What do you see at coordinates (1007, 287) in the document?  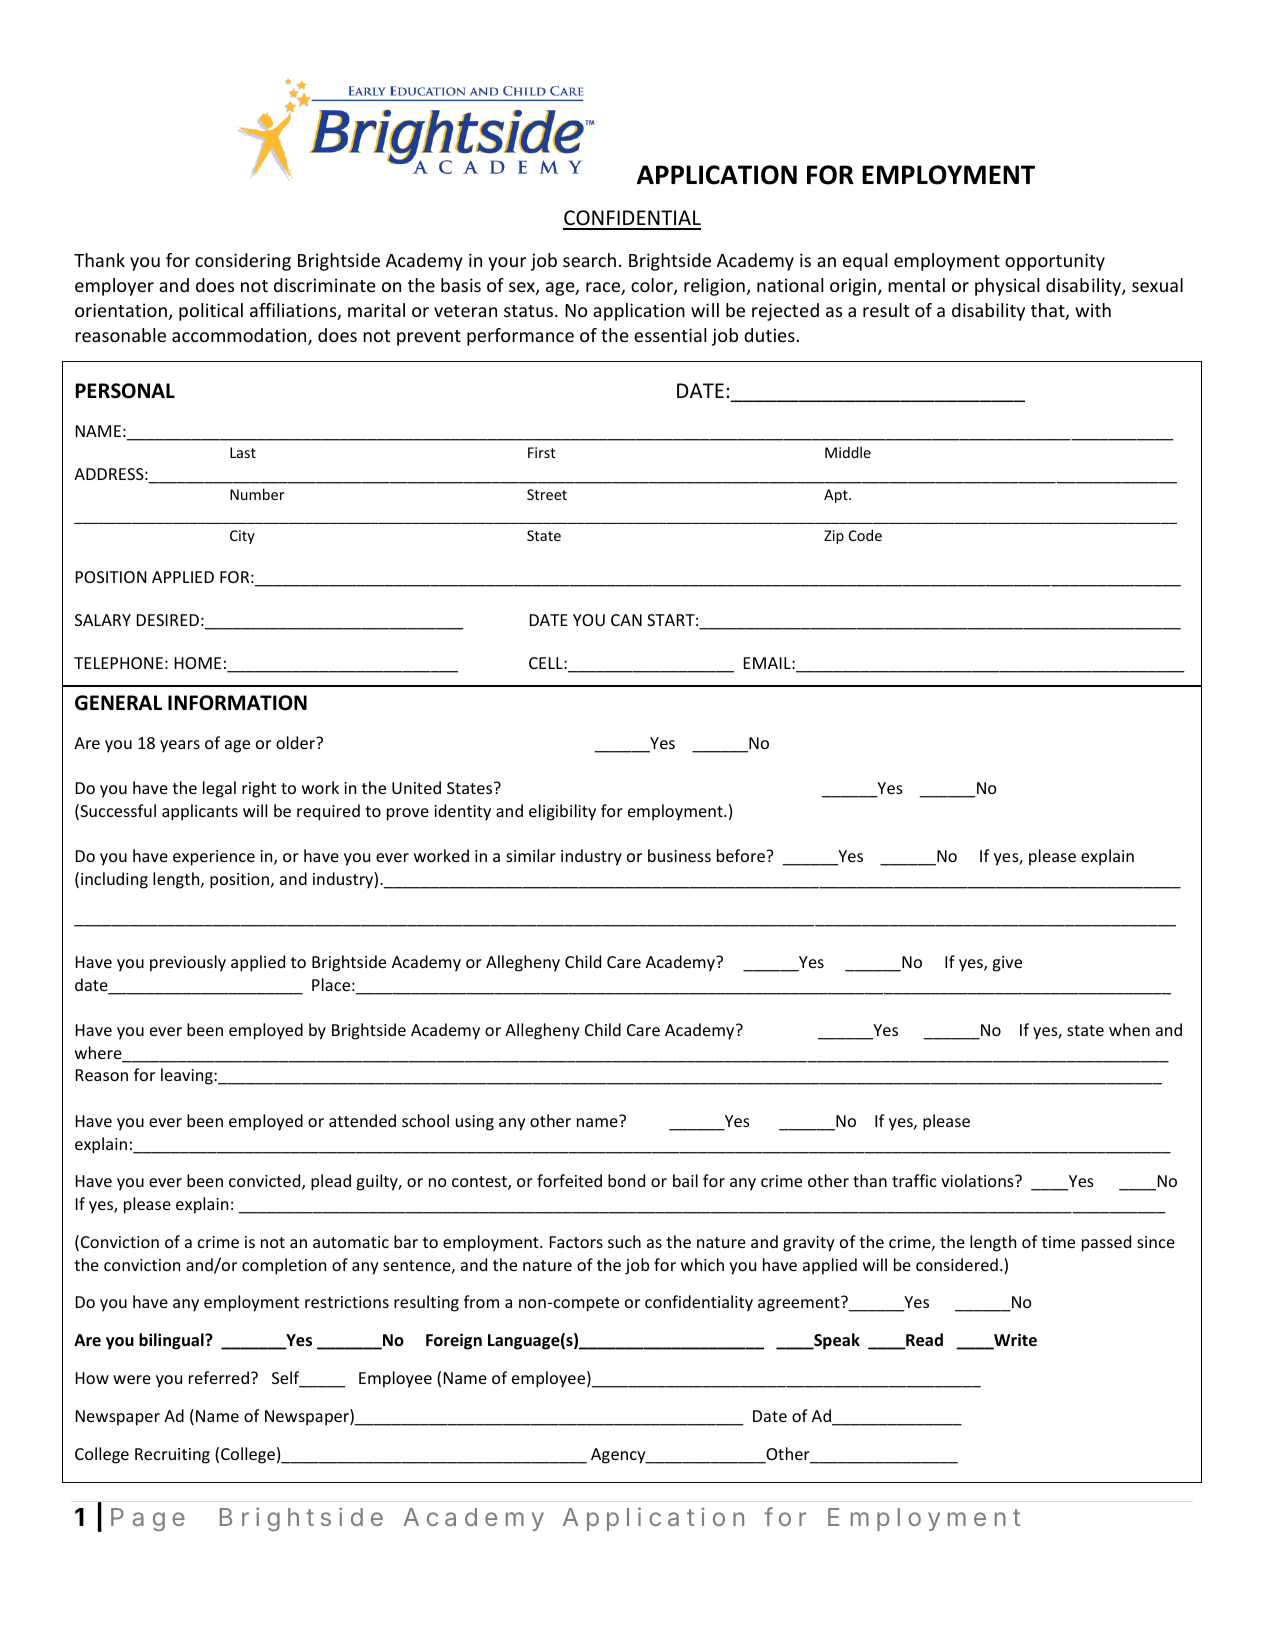 I see `physical` at bounding box center [1007, 287].
